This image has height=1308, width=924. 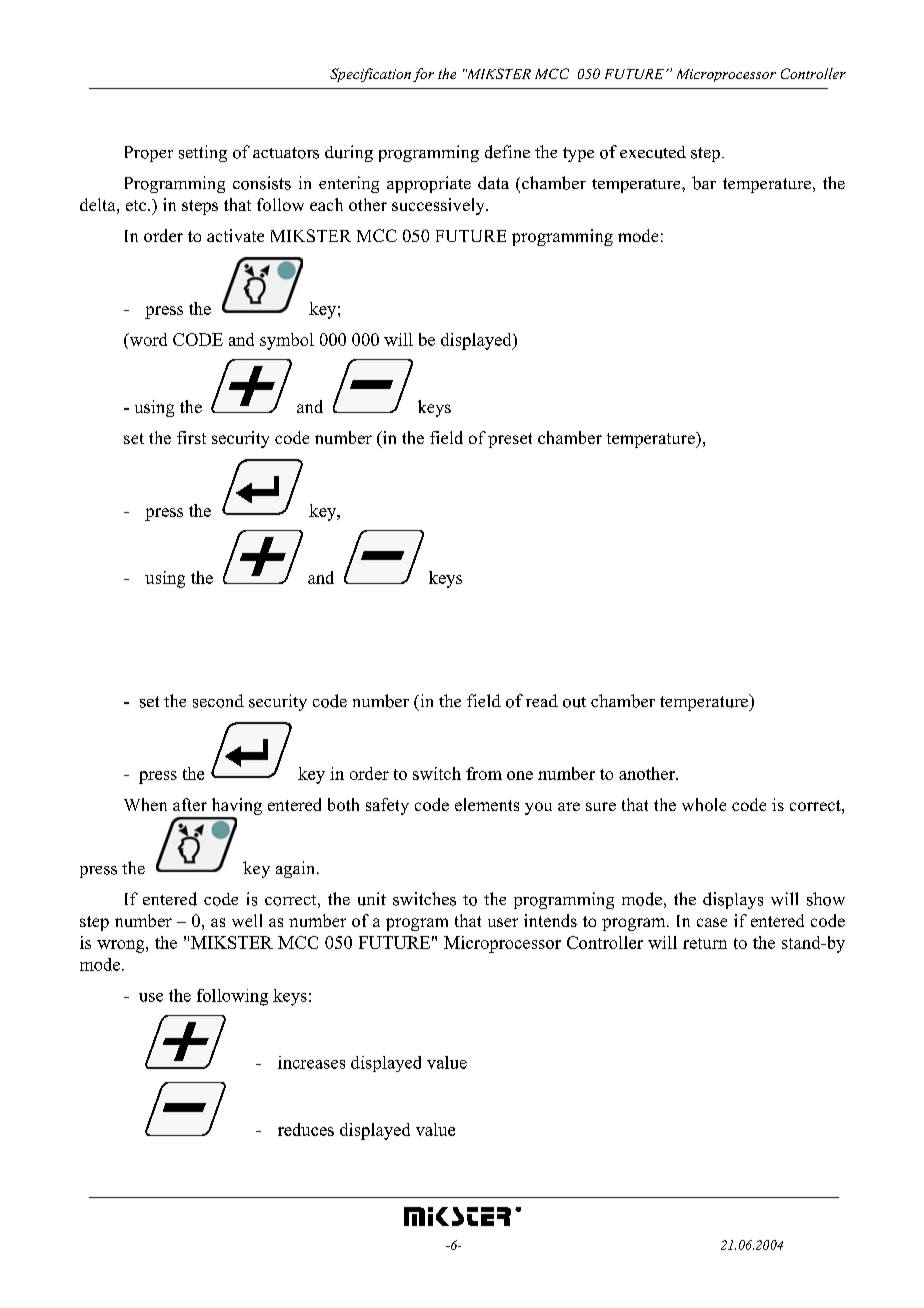 What do you see at coordinates (218, 701) in the image?
I see `second` at bounding box center [218, 701].
